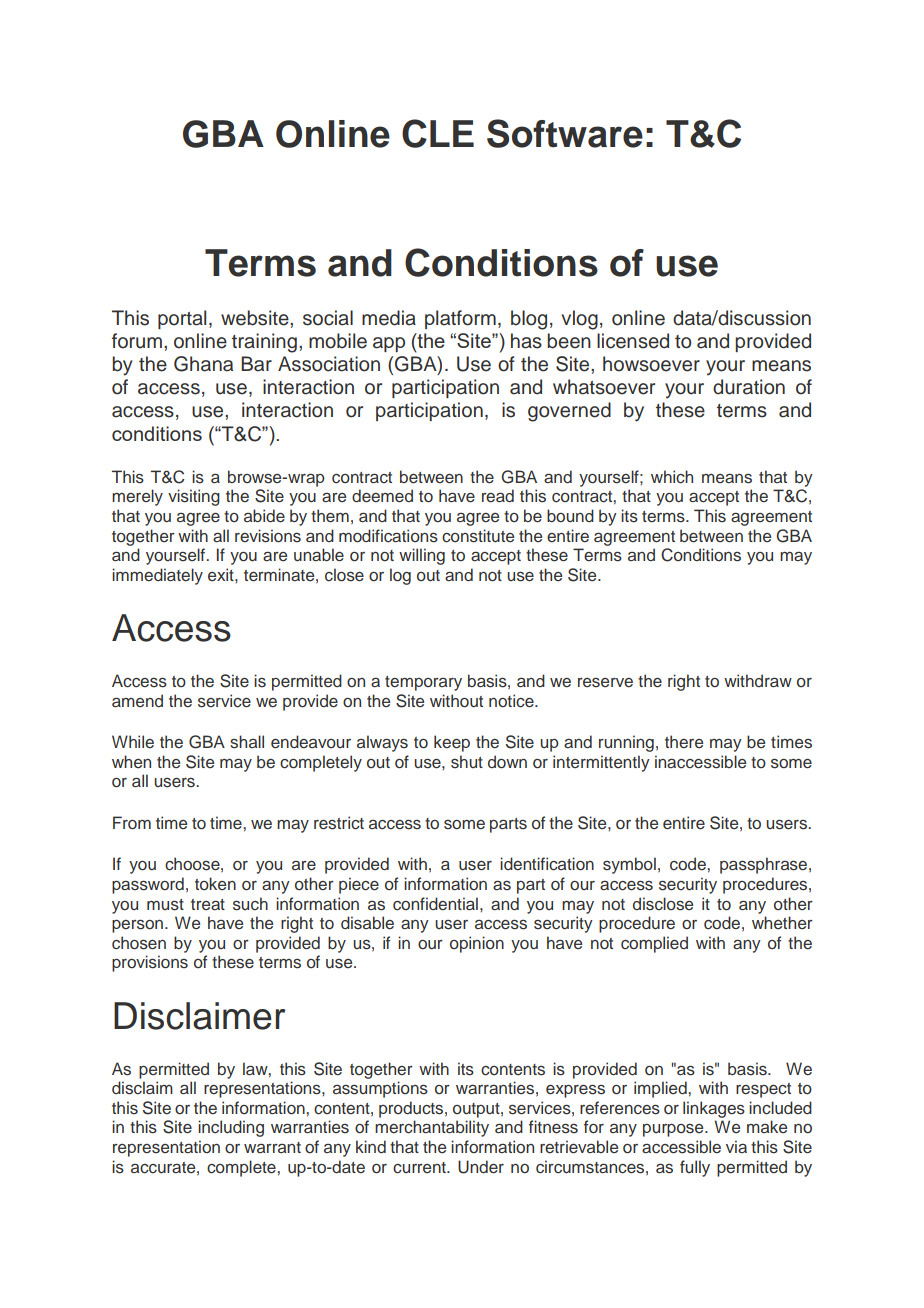 The image size is (924, 1308). Describe the element at coordinates (137, 700) in the screenshot. I see `amend` at that location.
